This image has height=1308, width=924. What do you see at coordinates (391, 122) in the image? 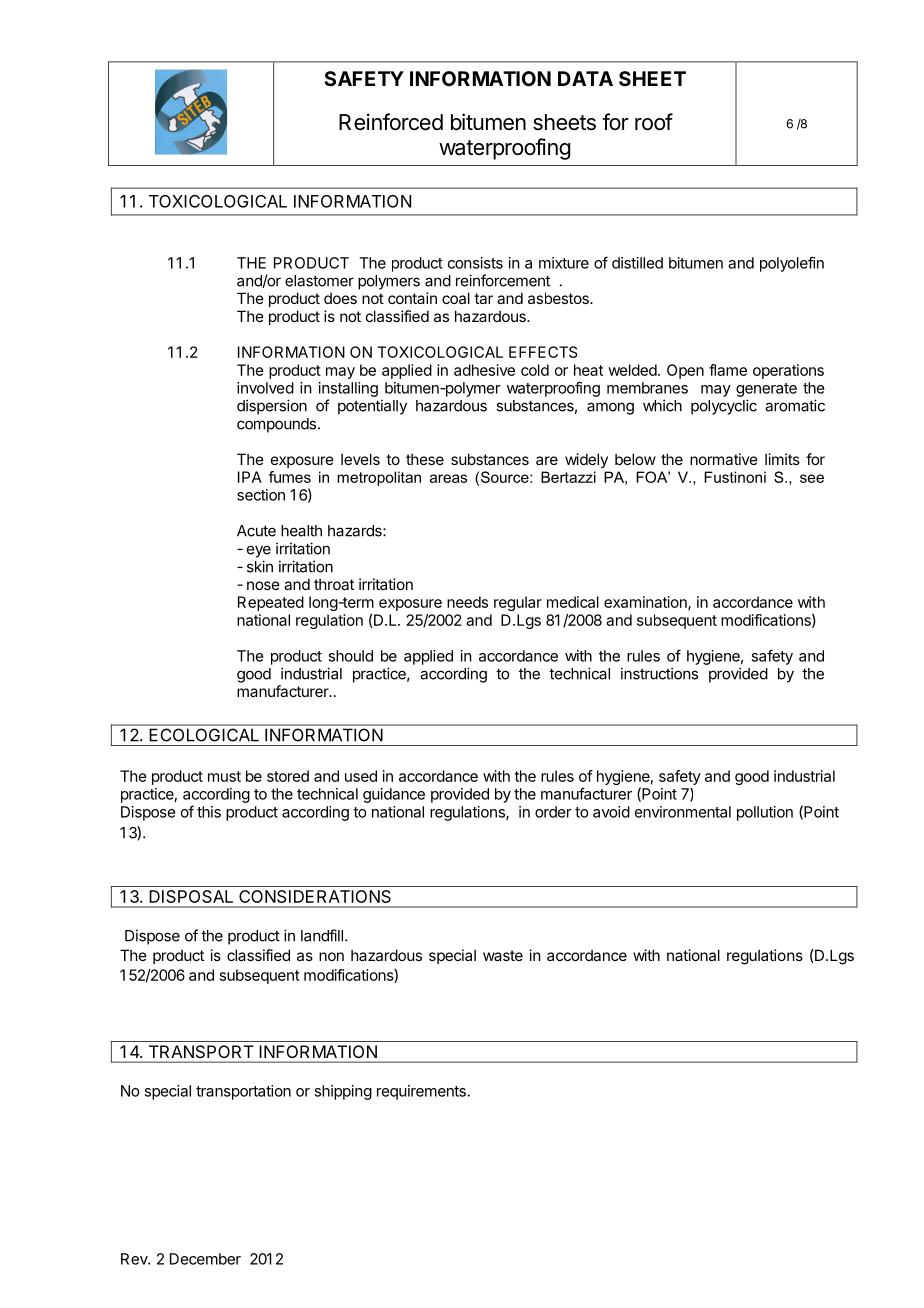
I see `Reinforced` at bounding box center [391, 122].
